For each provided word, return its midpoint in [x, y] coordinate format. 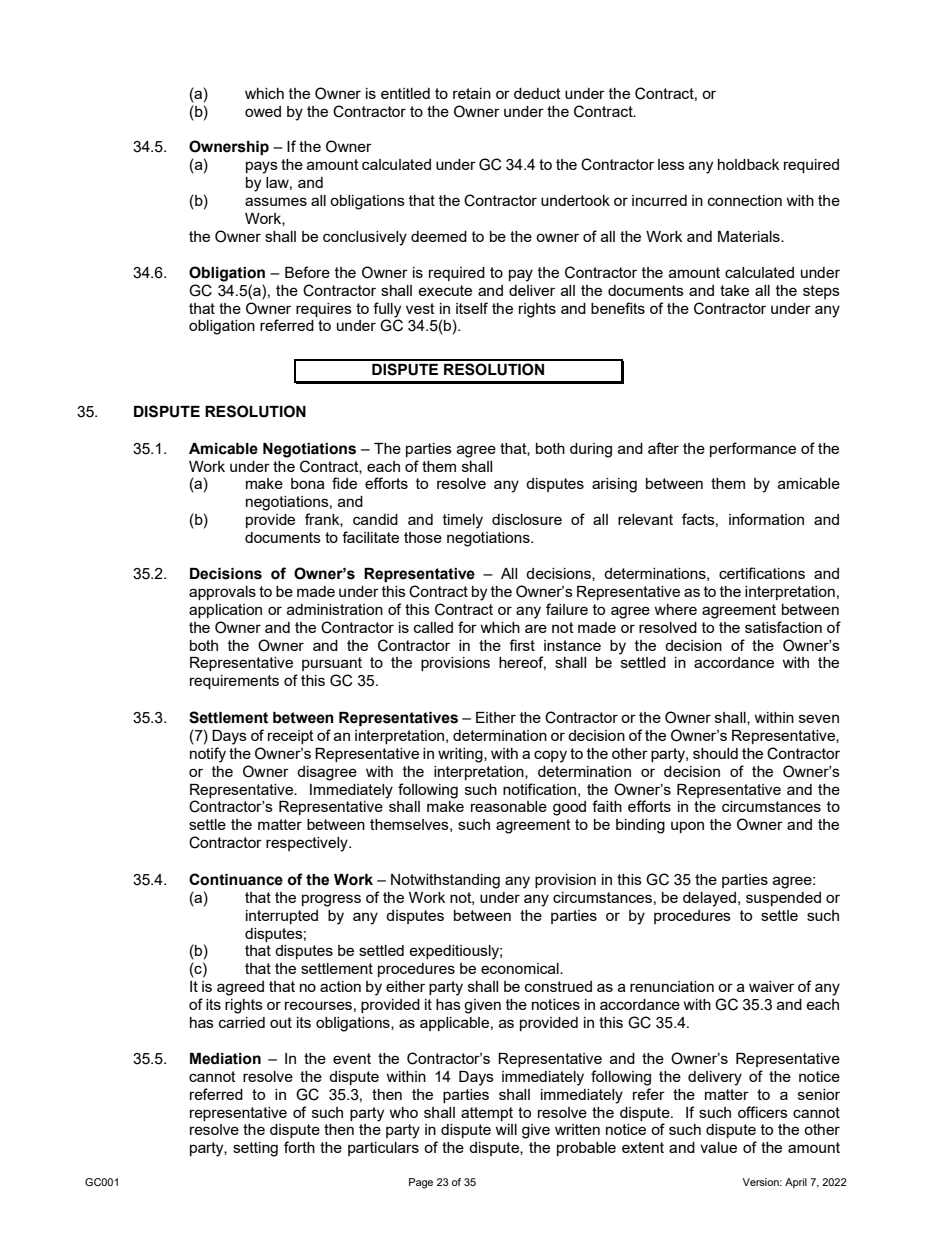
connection [745, 200]
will [506, 1129]
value [718, 1147]
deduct [537, 93]
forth [299, 1147]
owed [263, 111]
